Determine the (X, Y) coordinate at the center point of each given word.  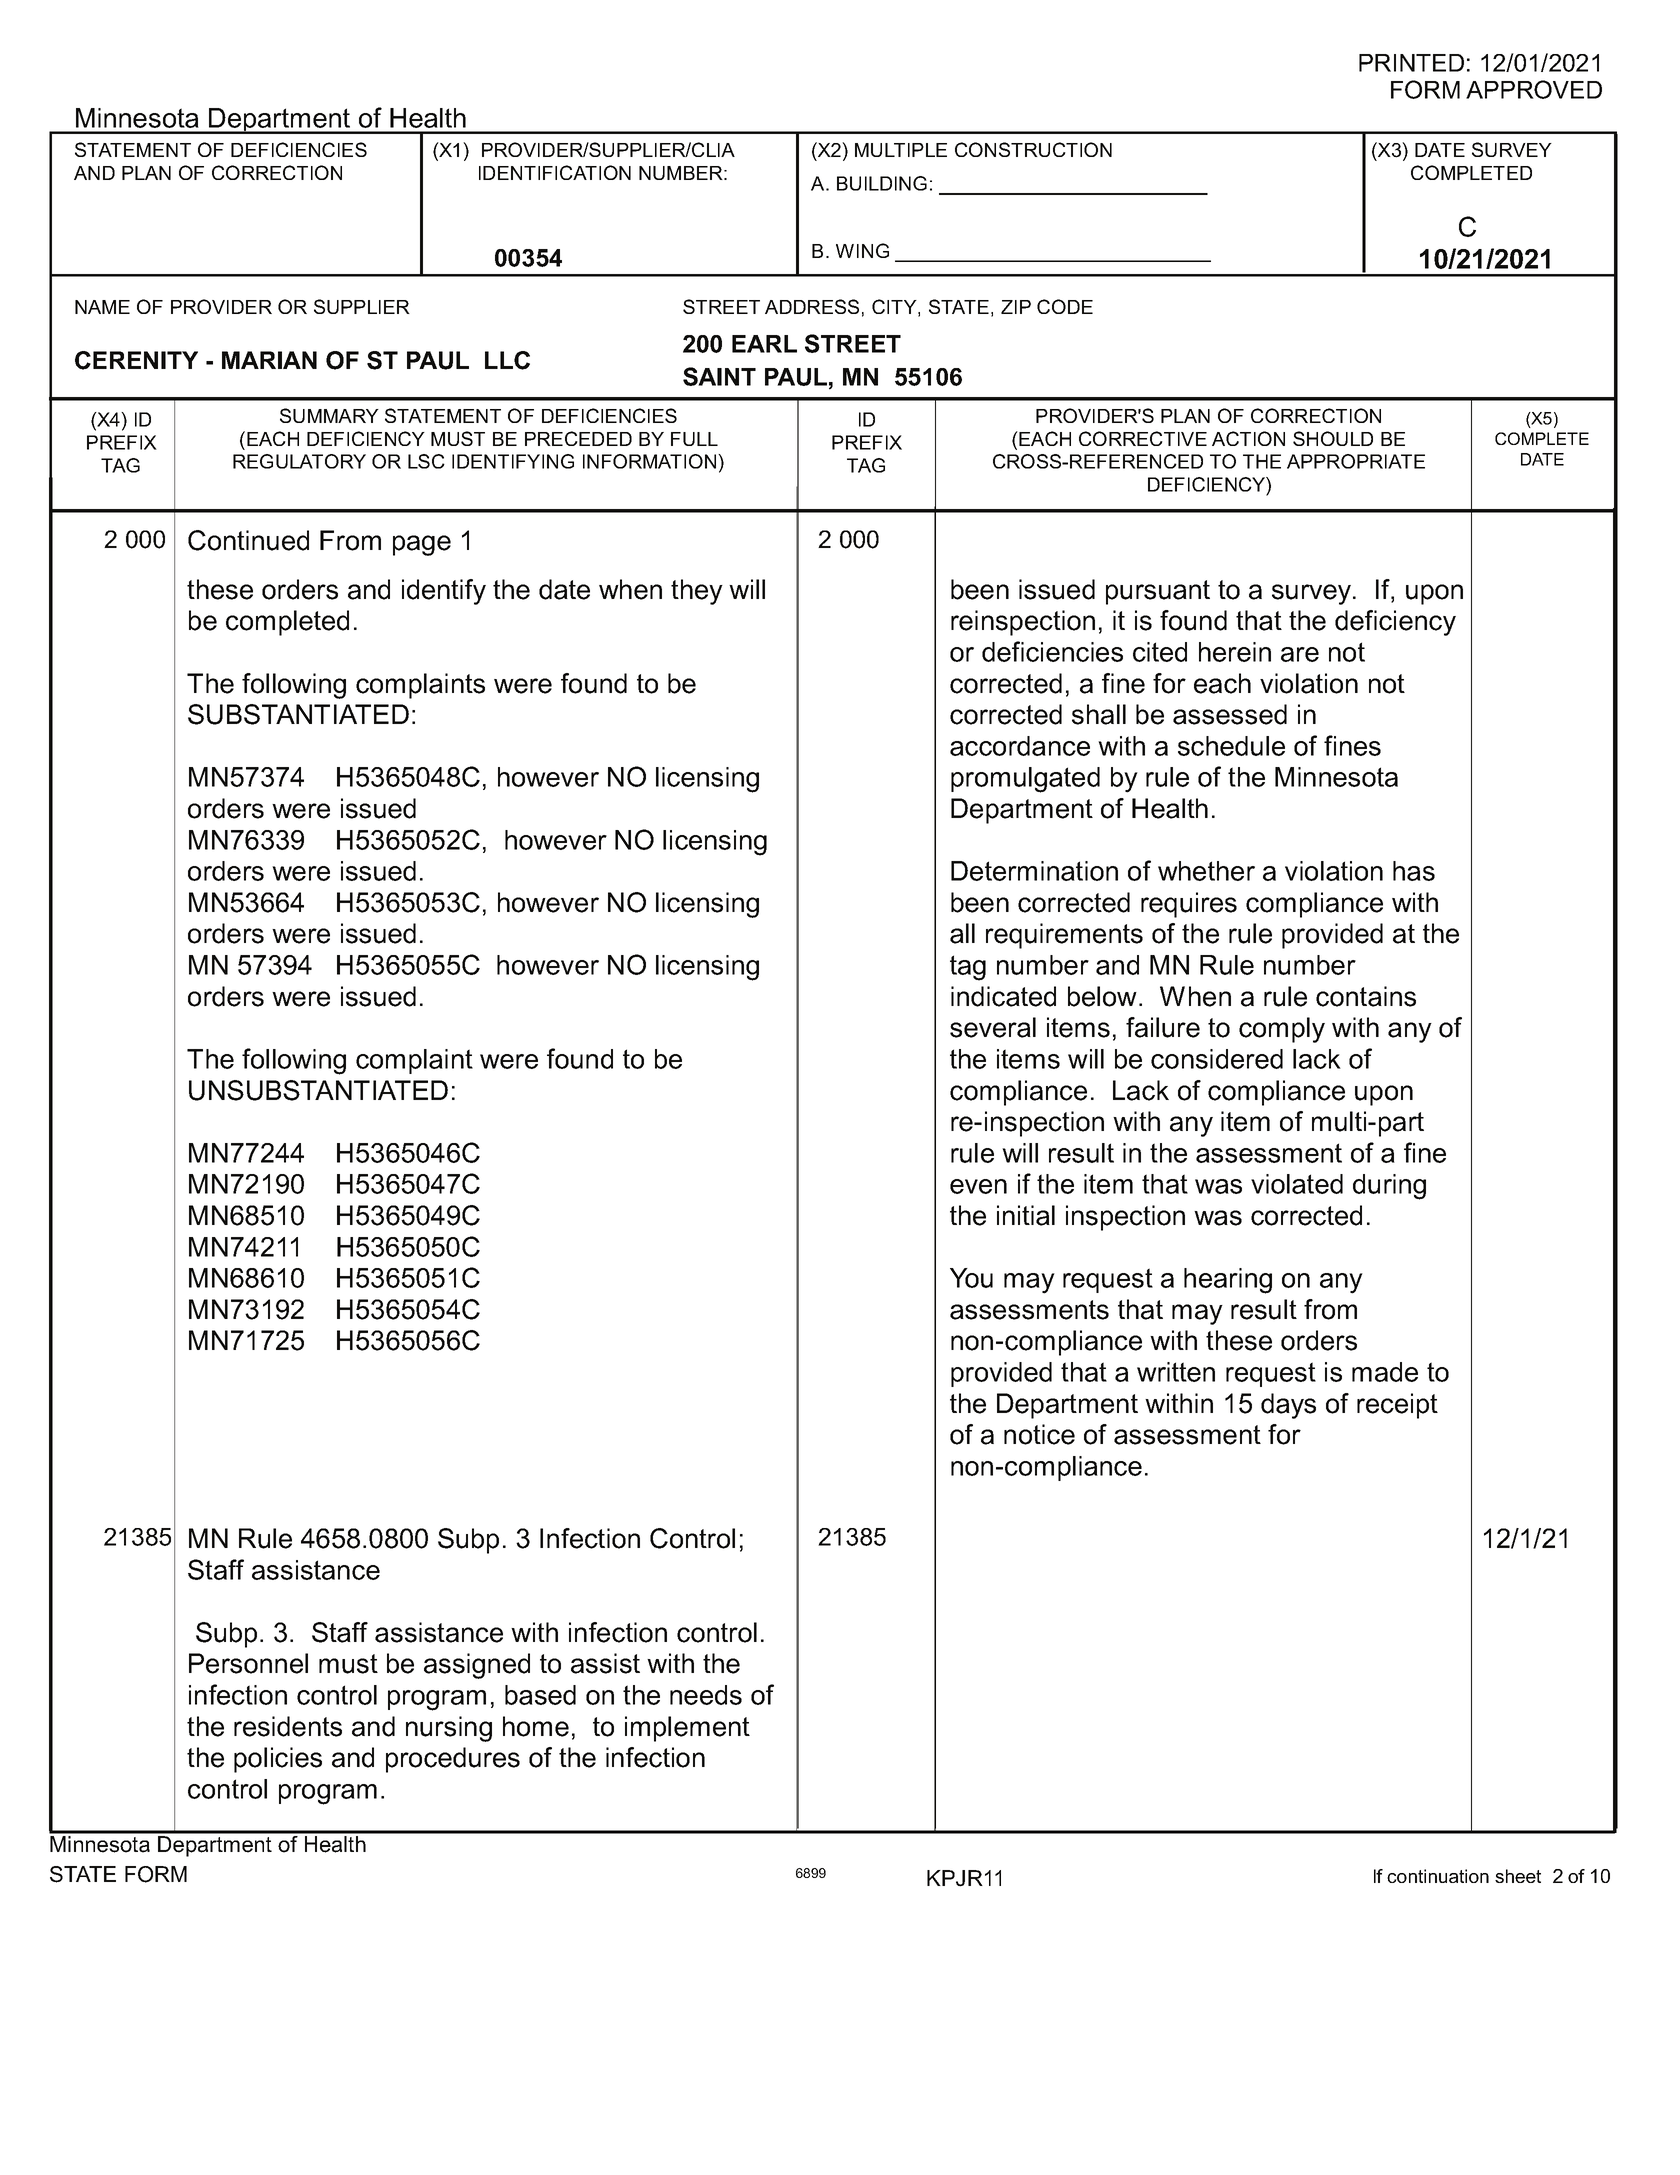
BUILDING (882, 183)
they (697, 592)
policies (278, 1760)
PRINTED (1411, 63)
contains (1366, 996)
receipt (1397, 1406)
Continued (248, 540)
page (422, 545)
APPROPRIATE (1356, 461)
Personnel (248, 1663)
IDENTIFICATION (555, 172)
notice (1039, 1434)
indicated (1003, 996)
